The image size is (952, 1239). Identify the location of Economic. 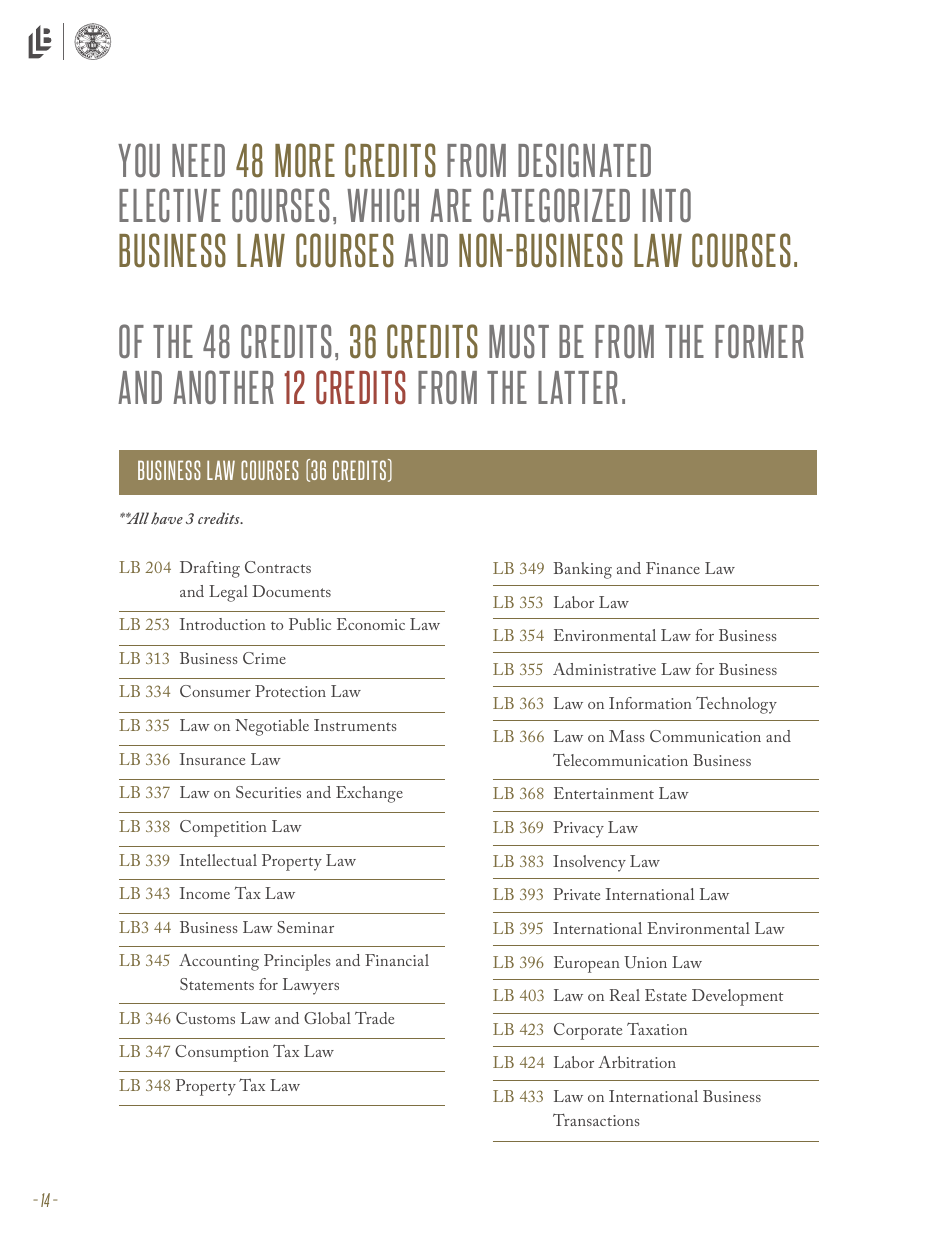
(371, 624).
